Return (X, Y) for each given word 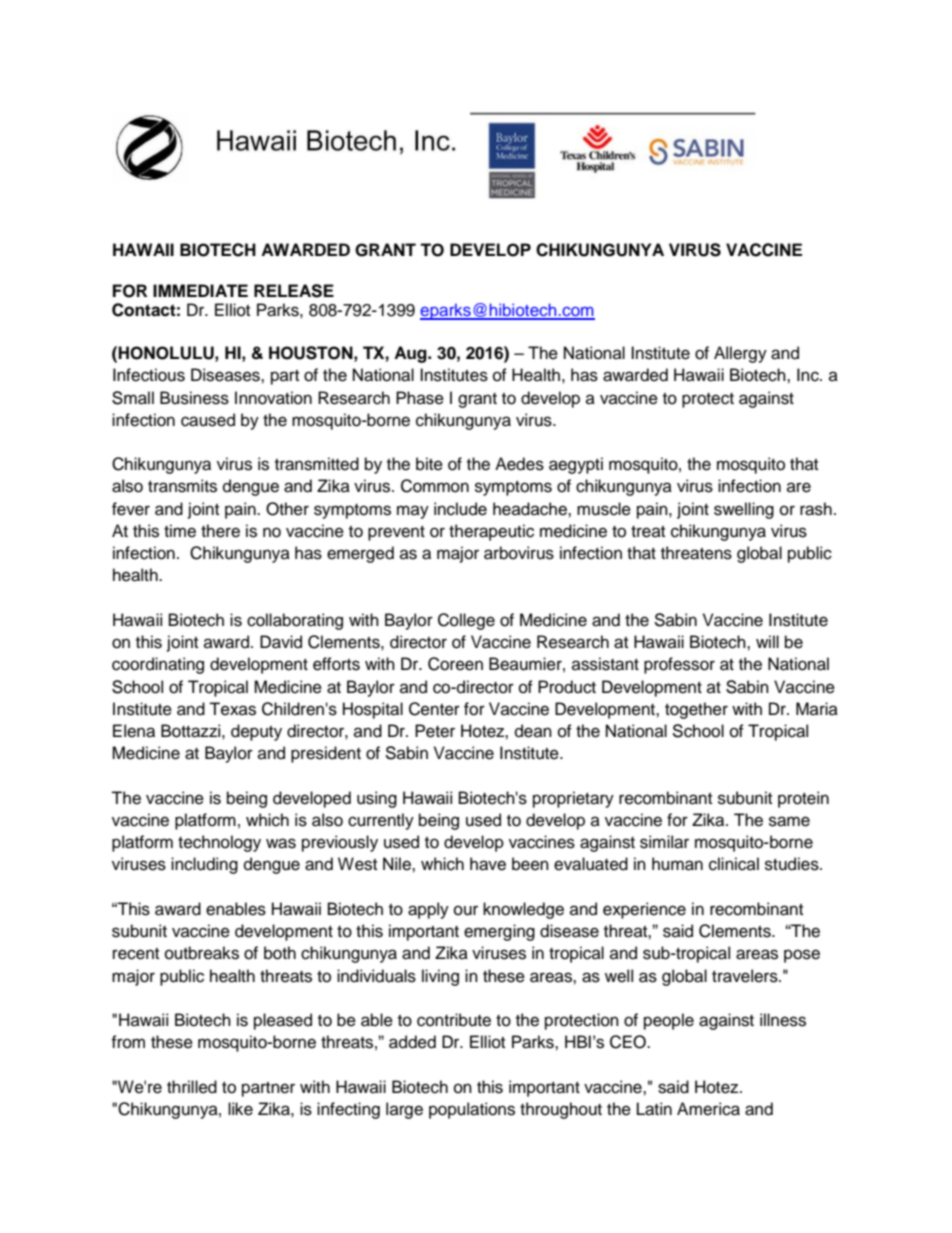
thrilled (192, 1087)
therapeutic (491, 532)
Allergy (740, 354)
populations (472, 1110)
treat (648, 532)
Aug (411, 354)
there (220, 531)
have (488, 864)
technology (219, 843)
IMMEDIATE (200, 290)
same (789, 821)
